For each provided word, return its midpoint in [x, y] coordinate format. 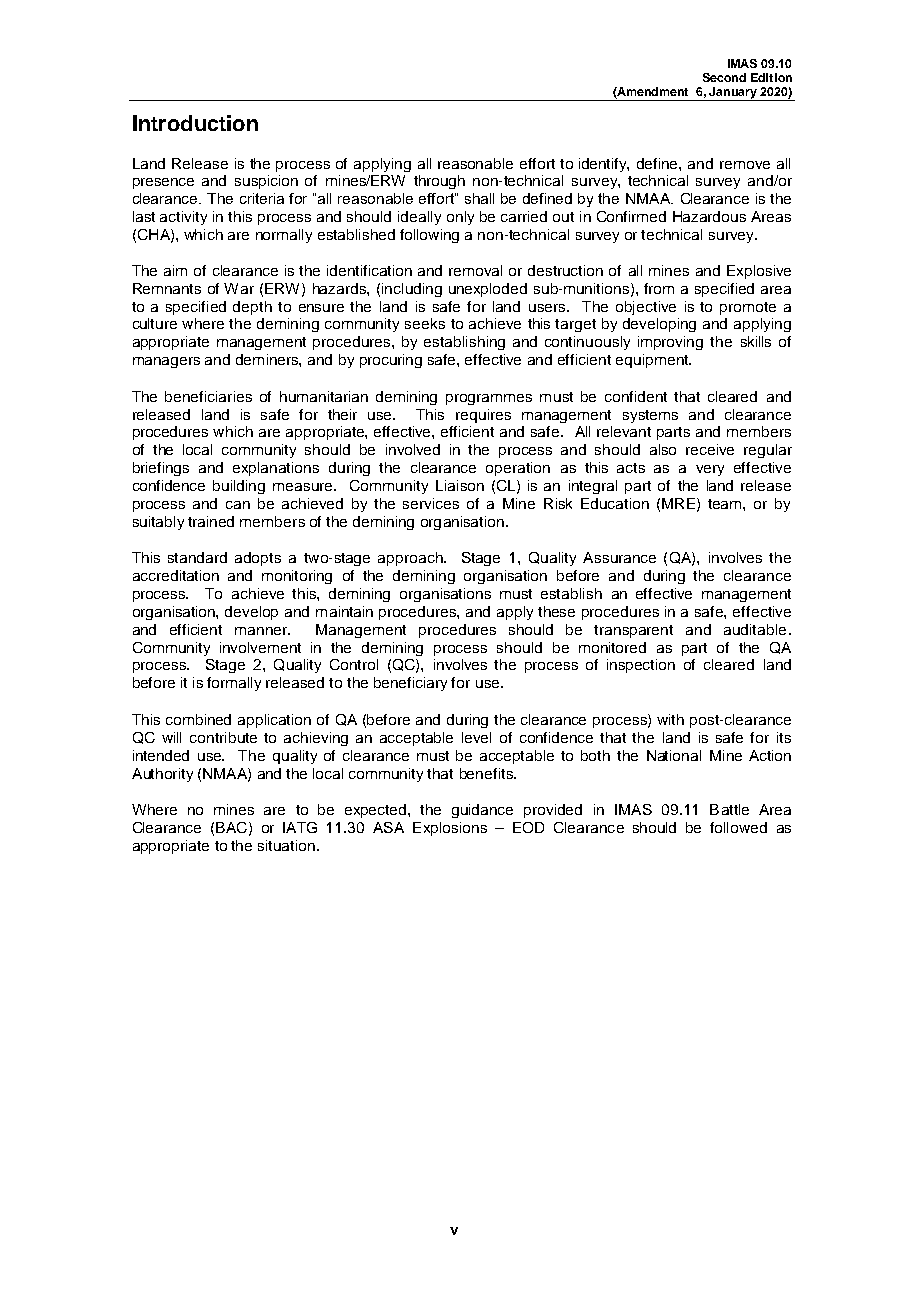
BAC [231, 827]
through [439, 182]
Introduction [195, 123]
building [239, 487]
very [710, 470]
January [733, 94]
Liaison [460, 485]
